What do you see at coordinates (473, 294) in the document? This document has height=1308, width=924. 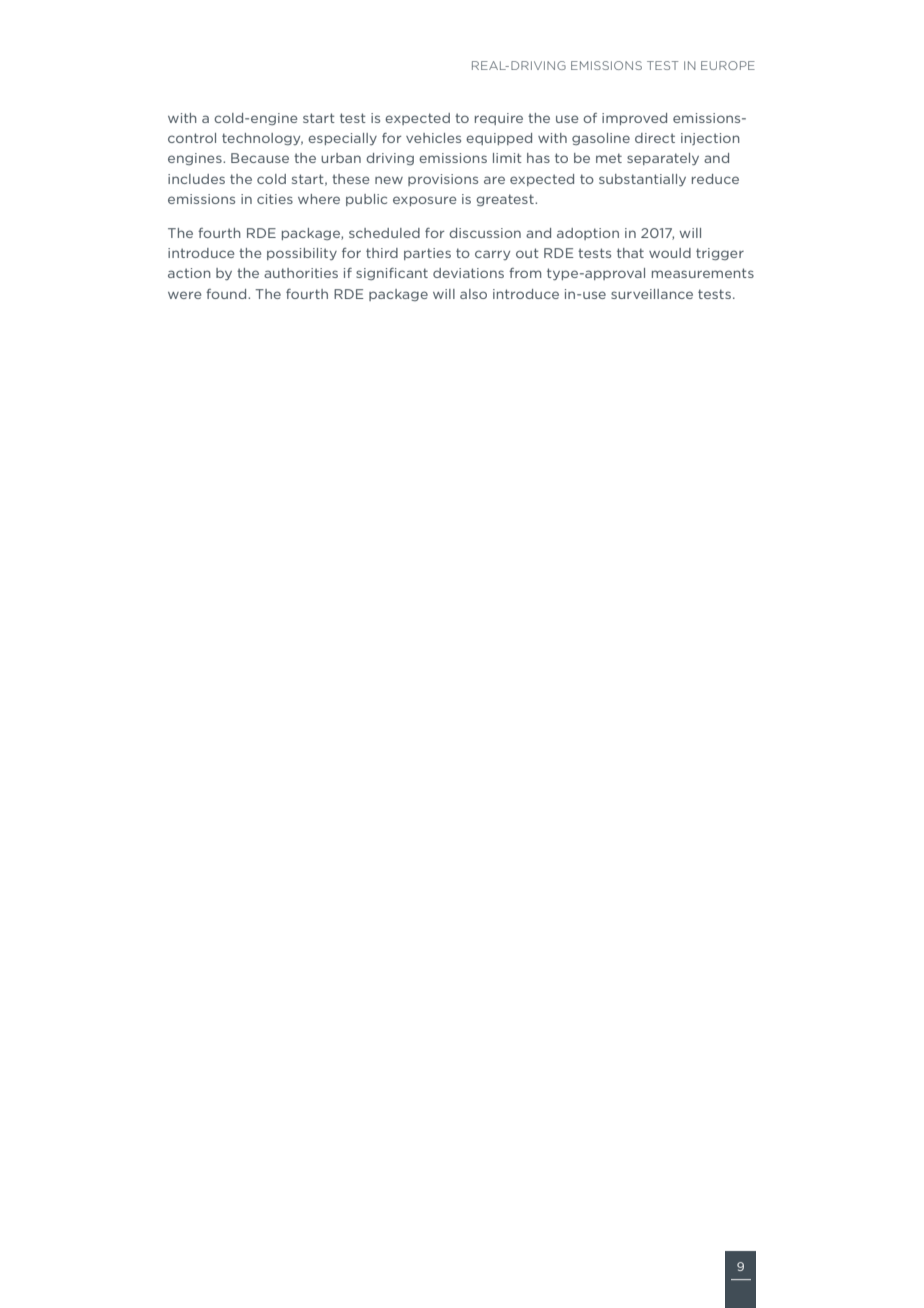 I see `also` at bounding box center [473, 294].
